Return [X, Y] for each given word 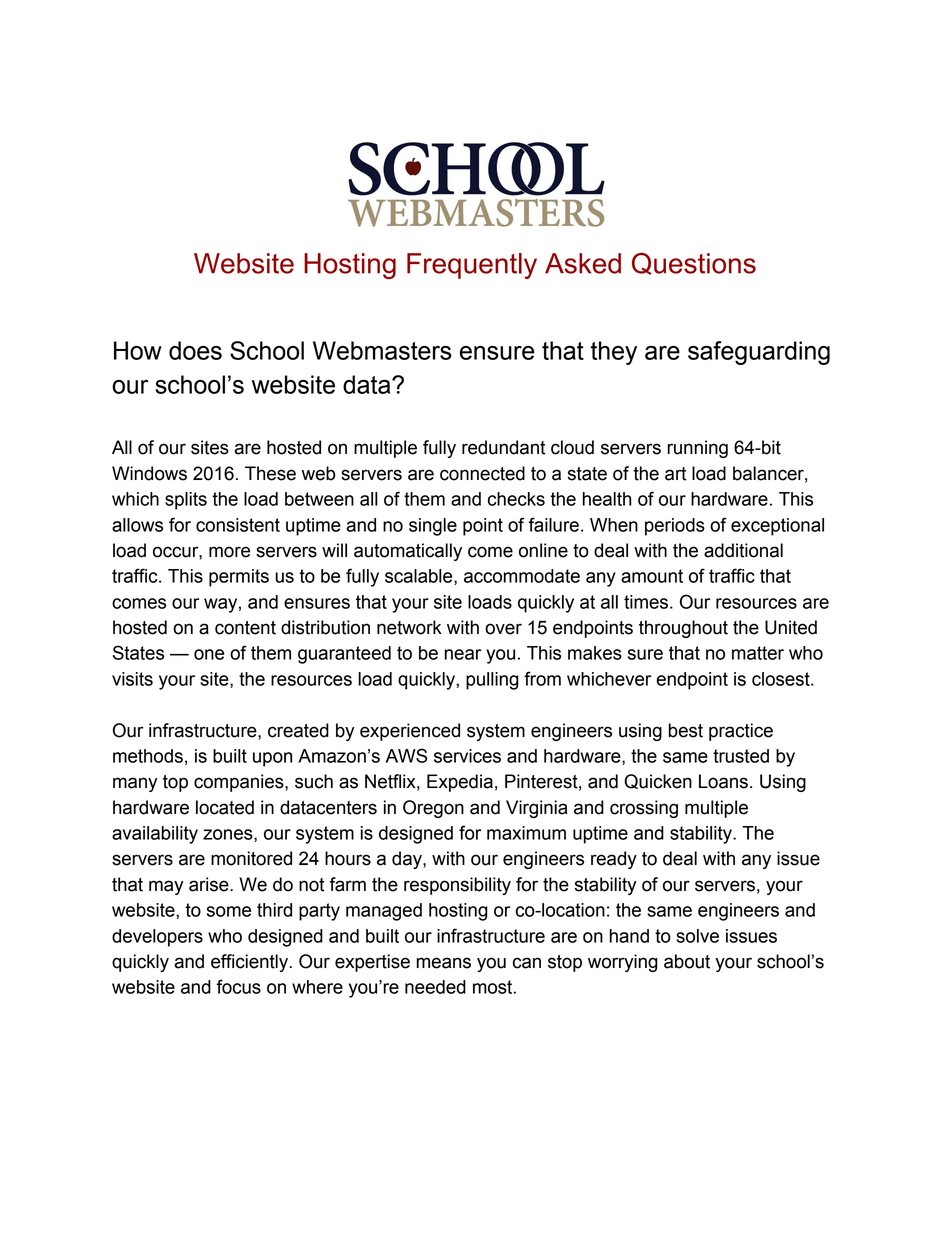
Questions [694, 264]
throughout [683, 629]
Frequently [472, 266]
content [245, 628]
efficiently [251, 963]
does [195, 350]
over [503, 629]
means [444, 963]
